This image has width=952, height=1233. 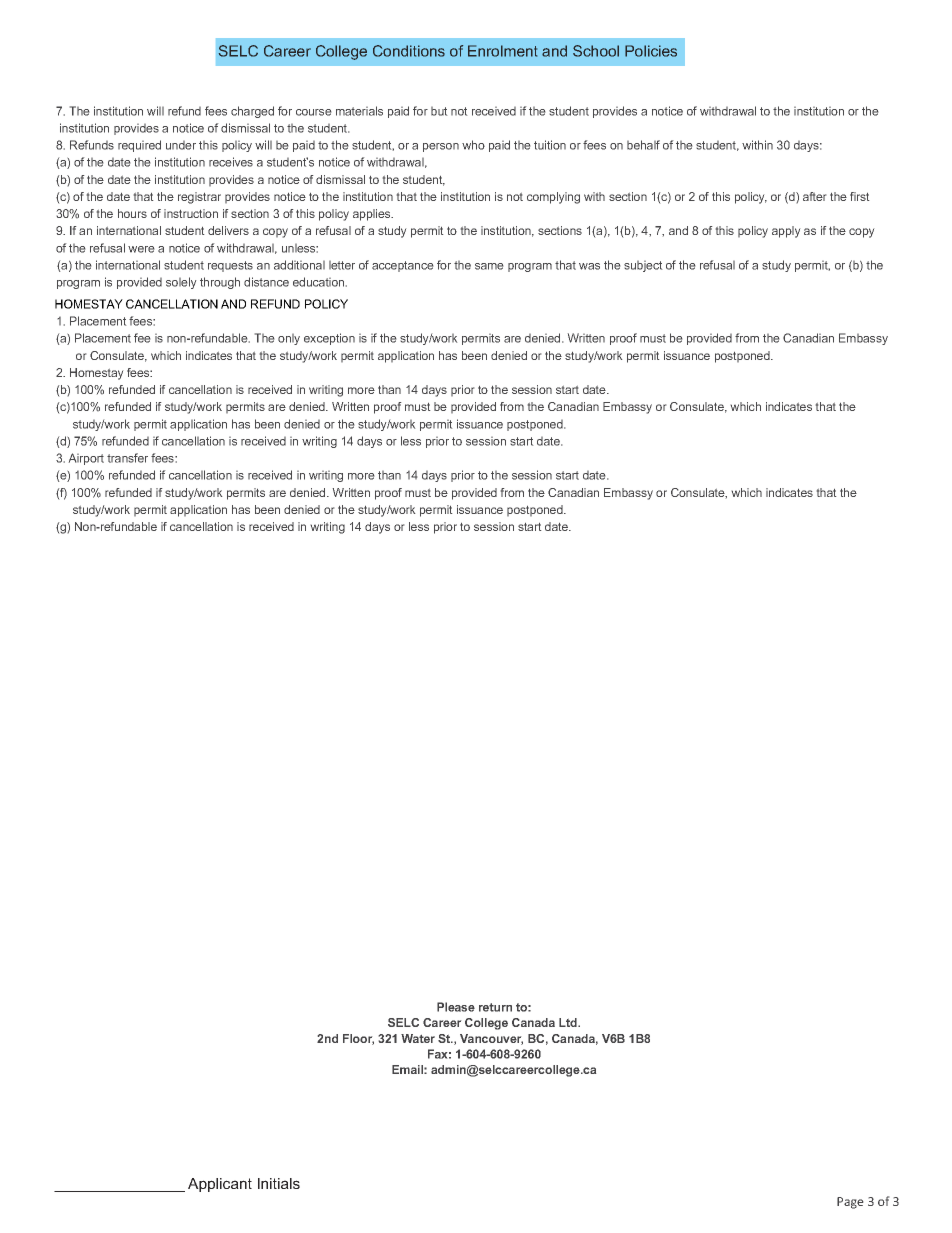 I want to click on exception, so click(x=329, y=339).
